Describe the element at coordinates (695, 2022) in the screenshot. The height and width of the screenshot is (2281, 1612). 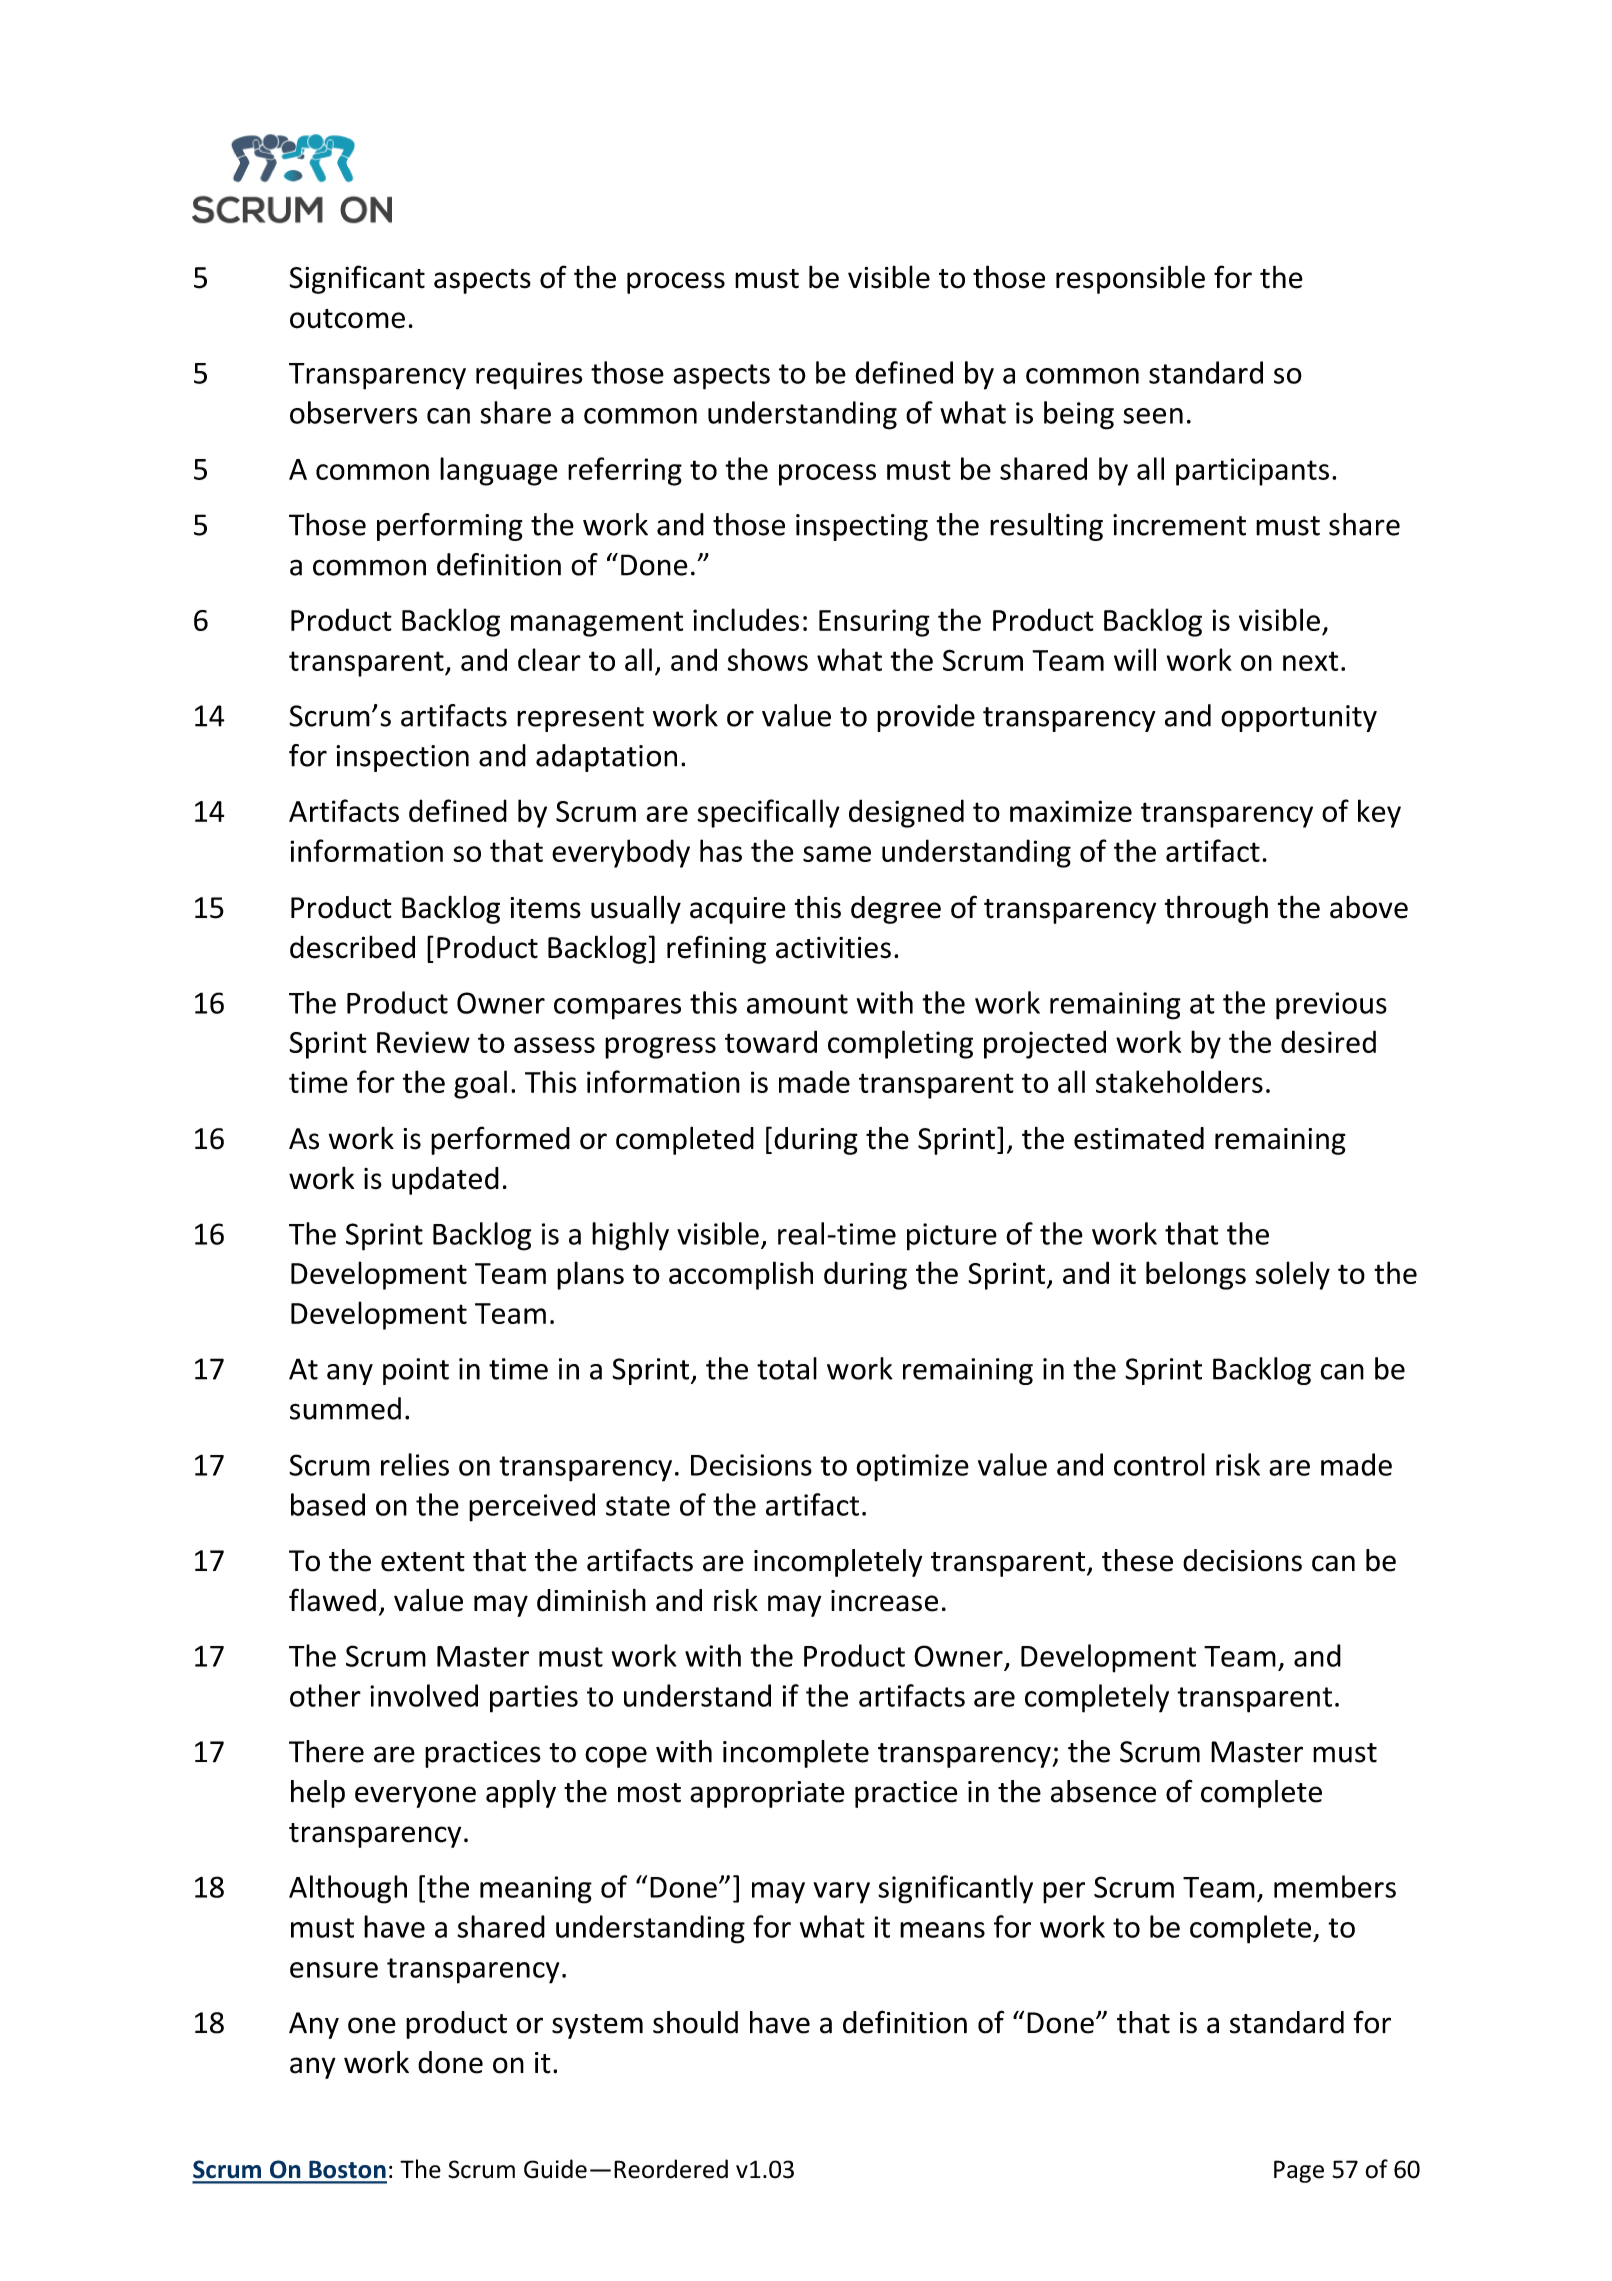
I see `should` at that location.
